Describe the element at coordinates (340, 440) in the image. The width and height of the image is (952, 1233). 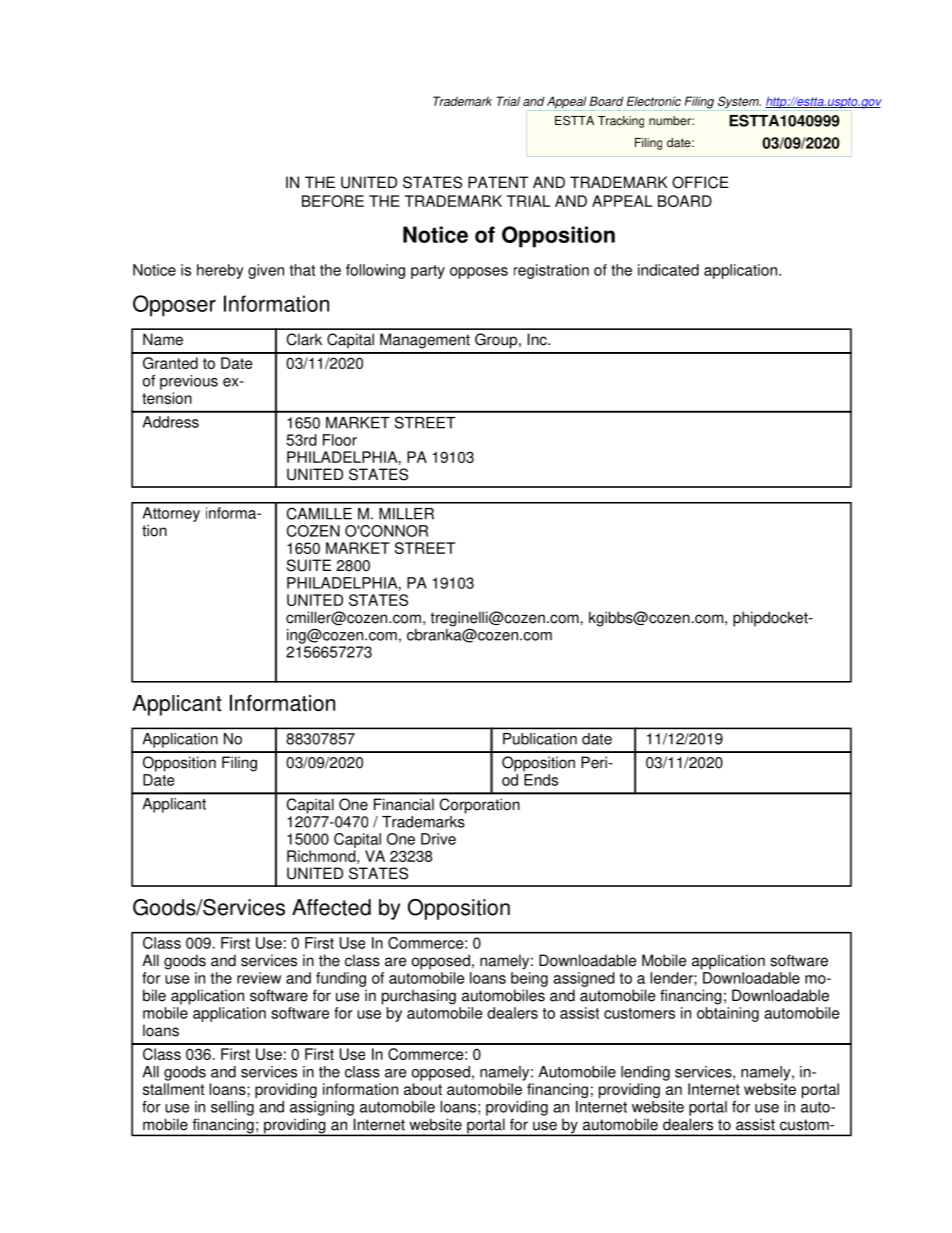
I see `Floor` at that location.
